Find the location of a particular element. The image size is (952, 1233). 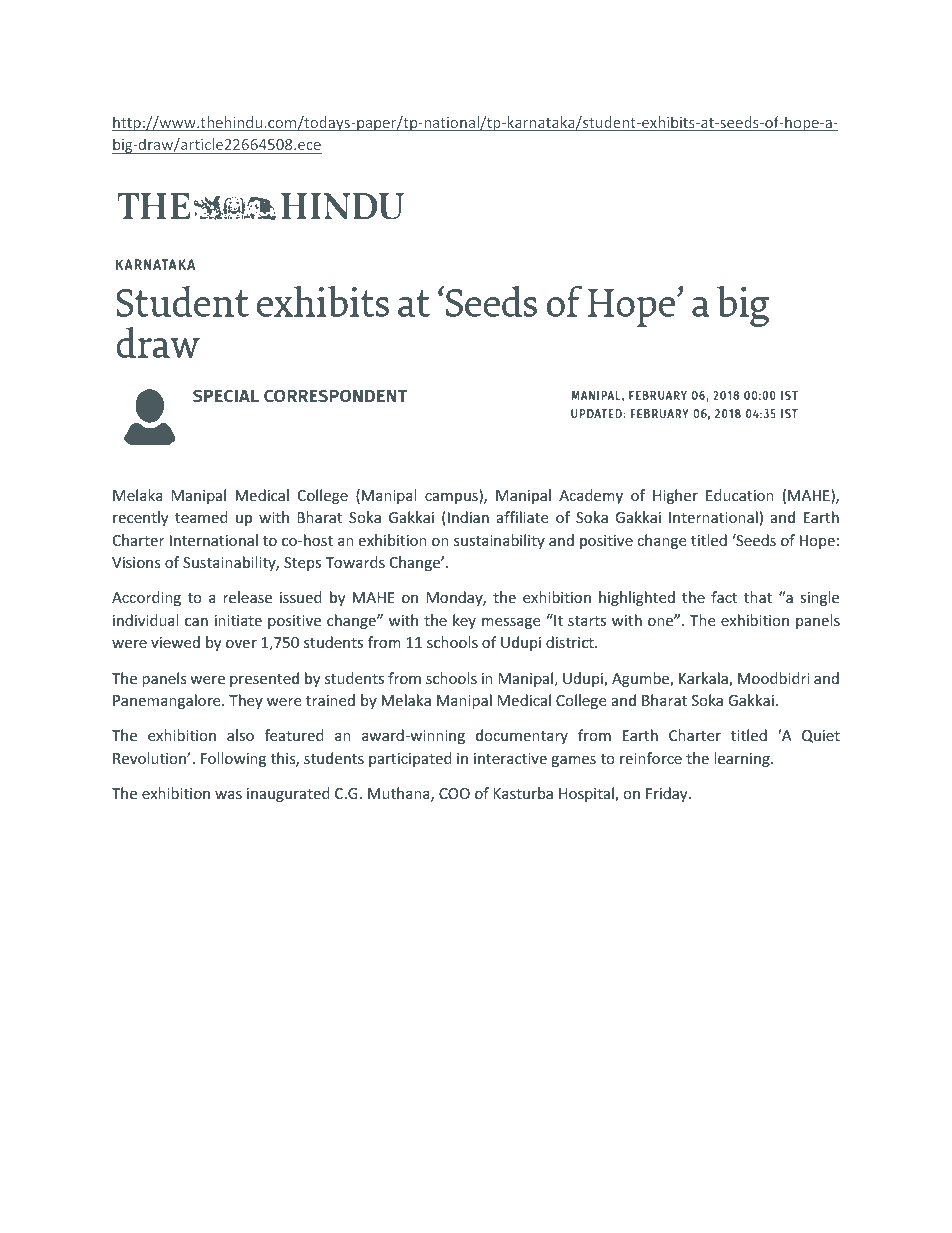

starts is located at coordinates (587, 621).
